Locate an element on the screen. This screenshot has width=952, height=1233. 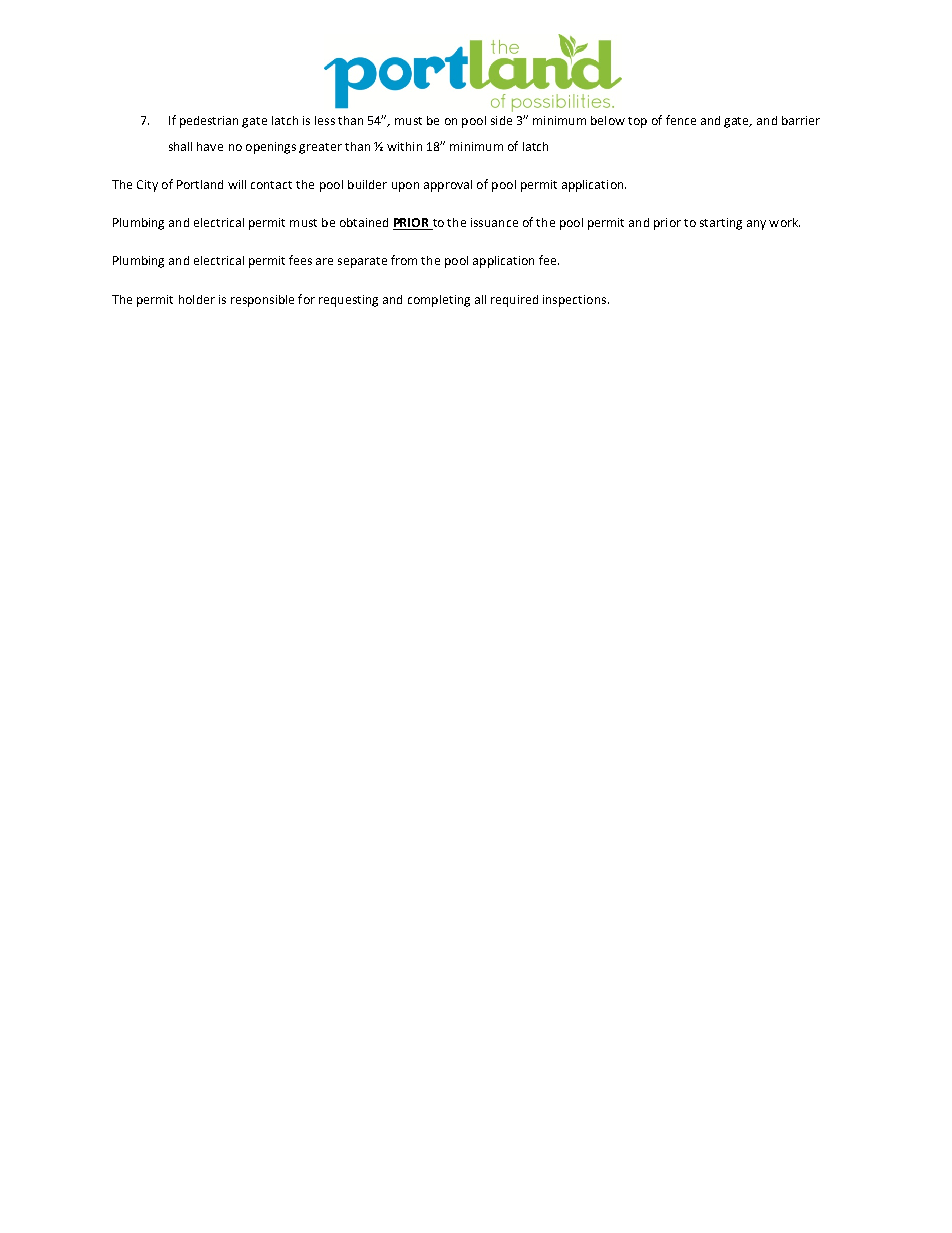
pedestrian is located at coordinates (209, 122).
